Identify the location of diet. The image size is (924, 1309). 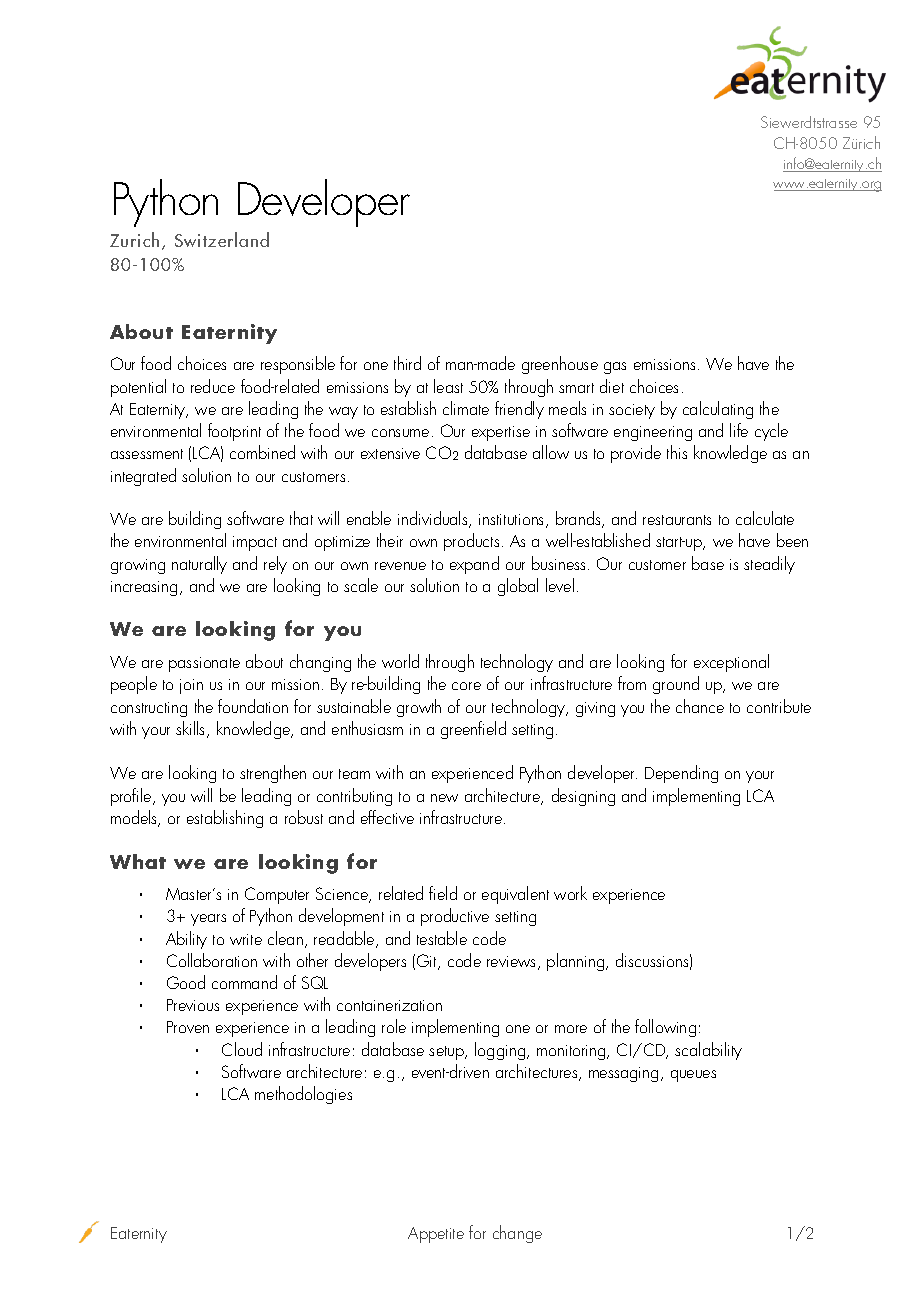
(612, 386).
